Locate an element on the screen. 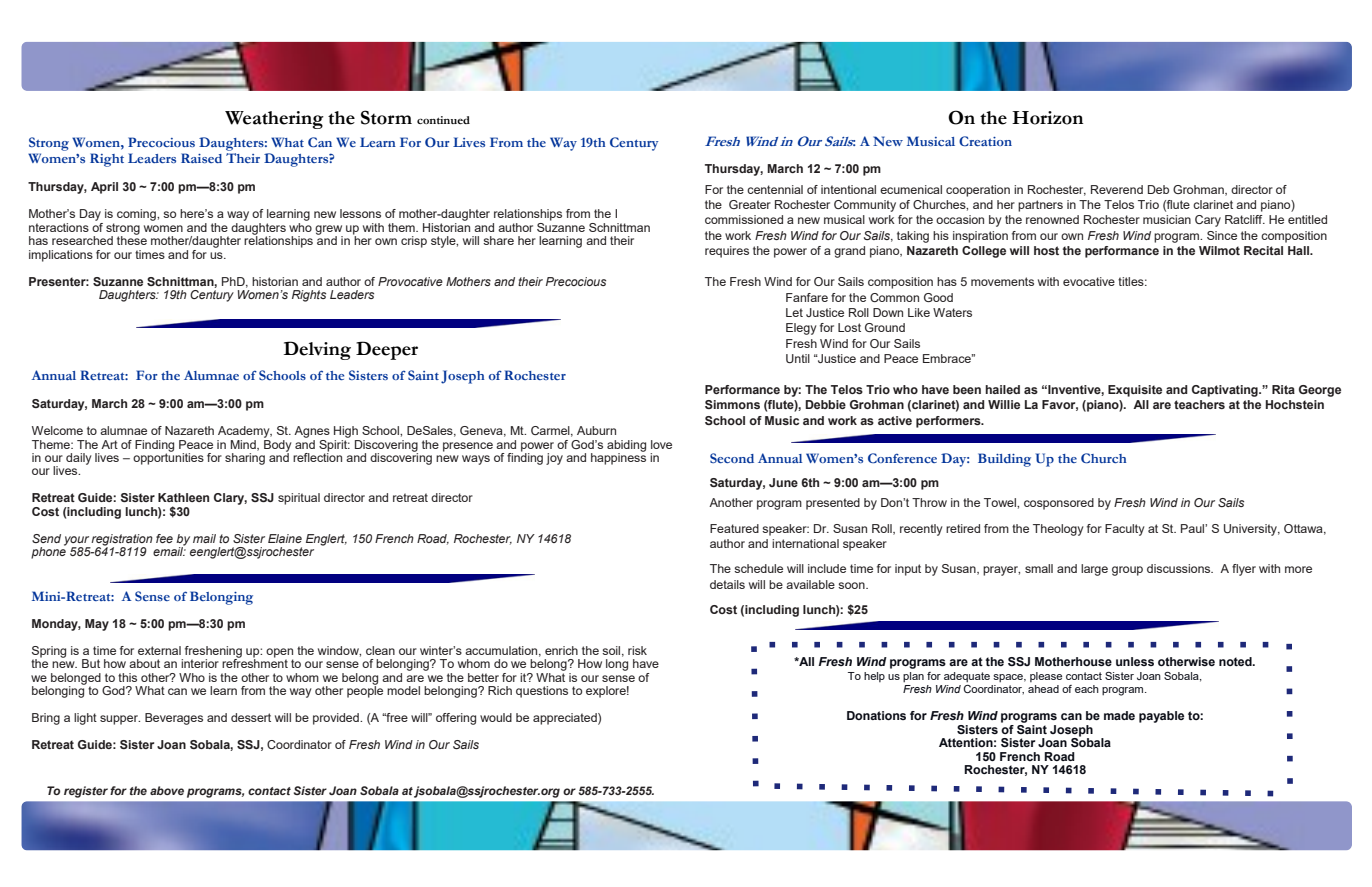 The image size is (1372, 887). schedule is located at coordinates (758, 568).
